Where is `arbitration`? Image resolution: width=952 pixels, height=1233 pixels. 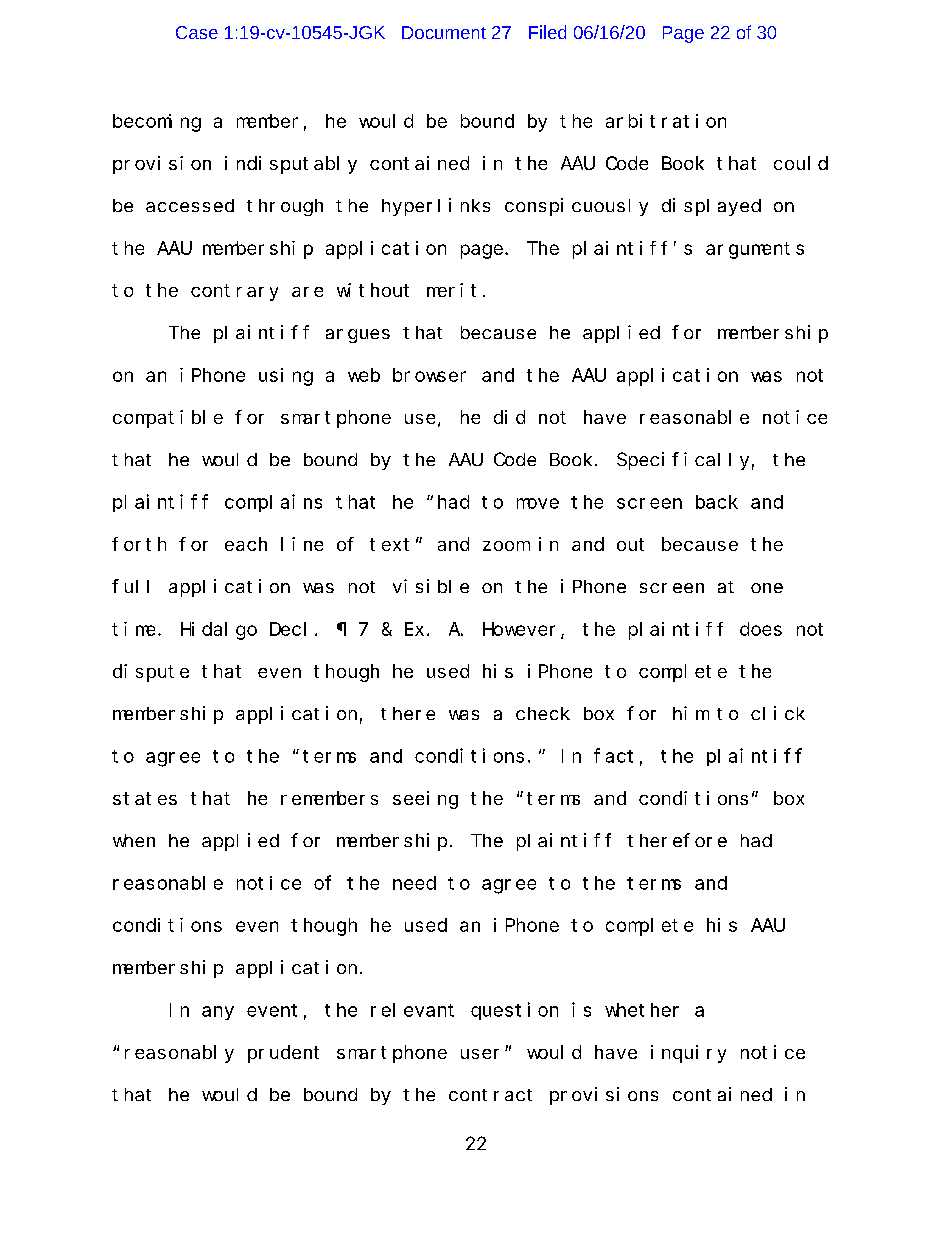
arbitration is located at coordinates (666, 121).
